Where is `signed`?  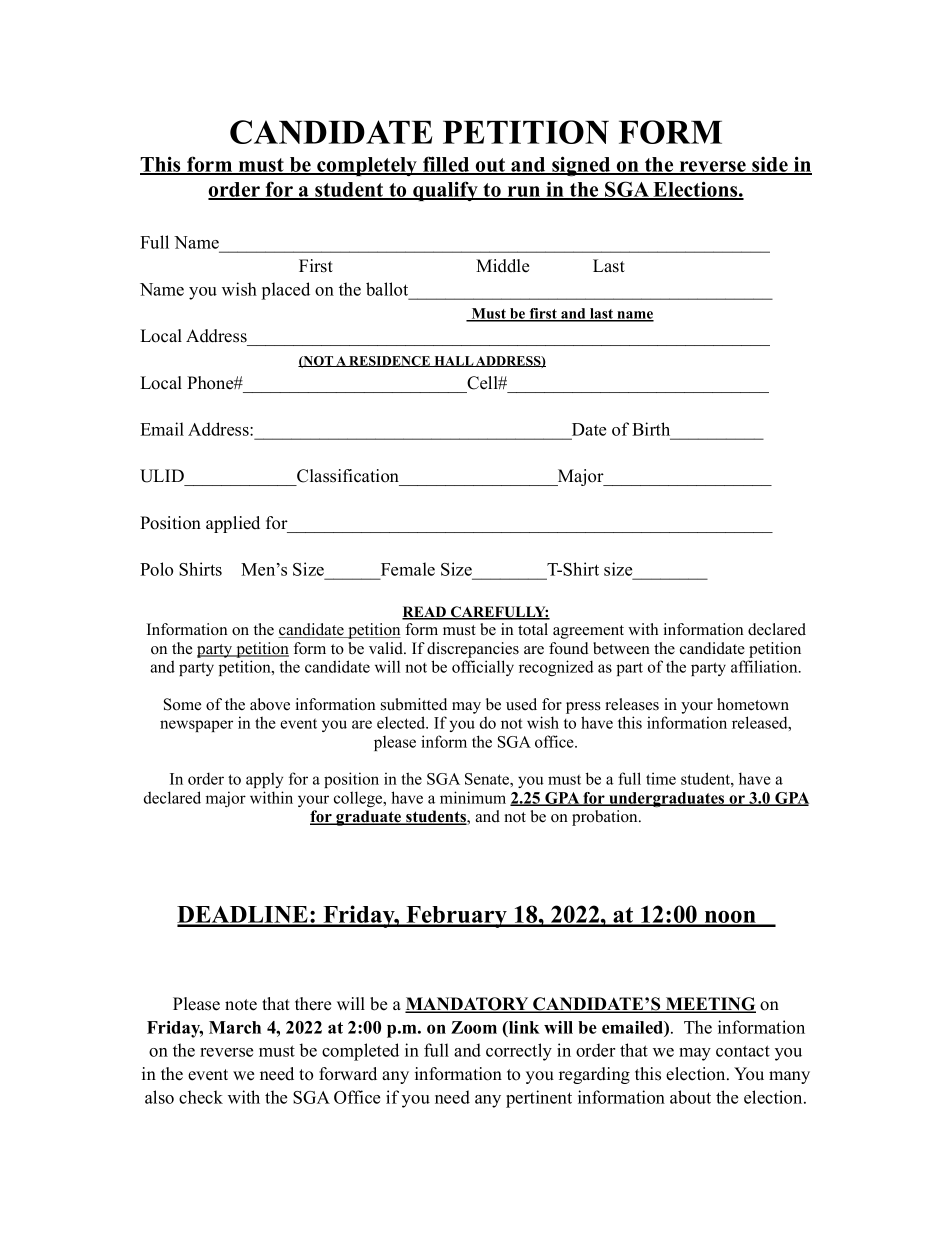 signed is located at coordinates (581, 166).
